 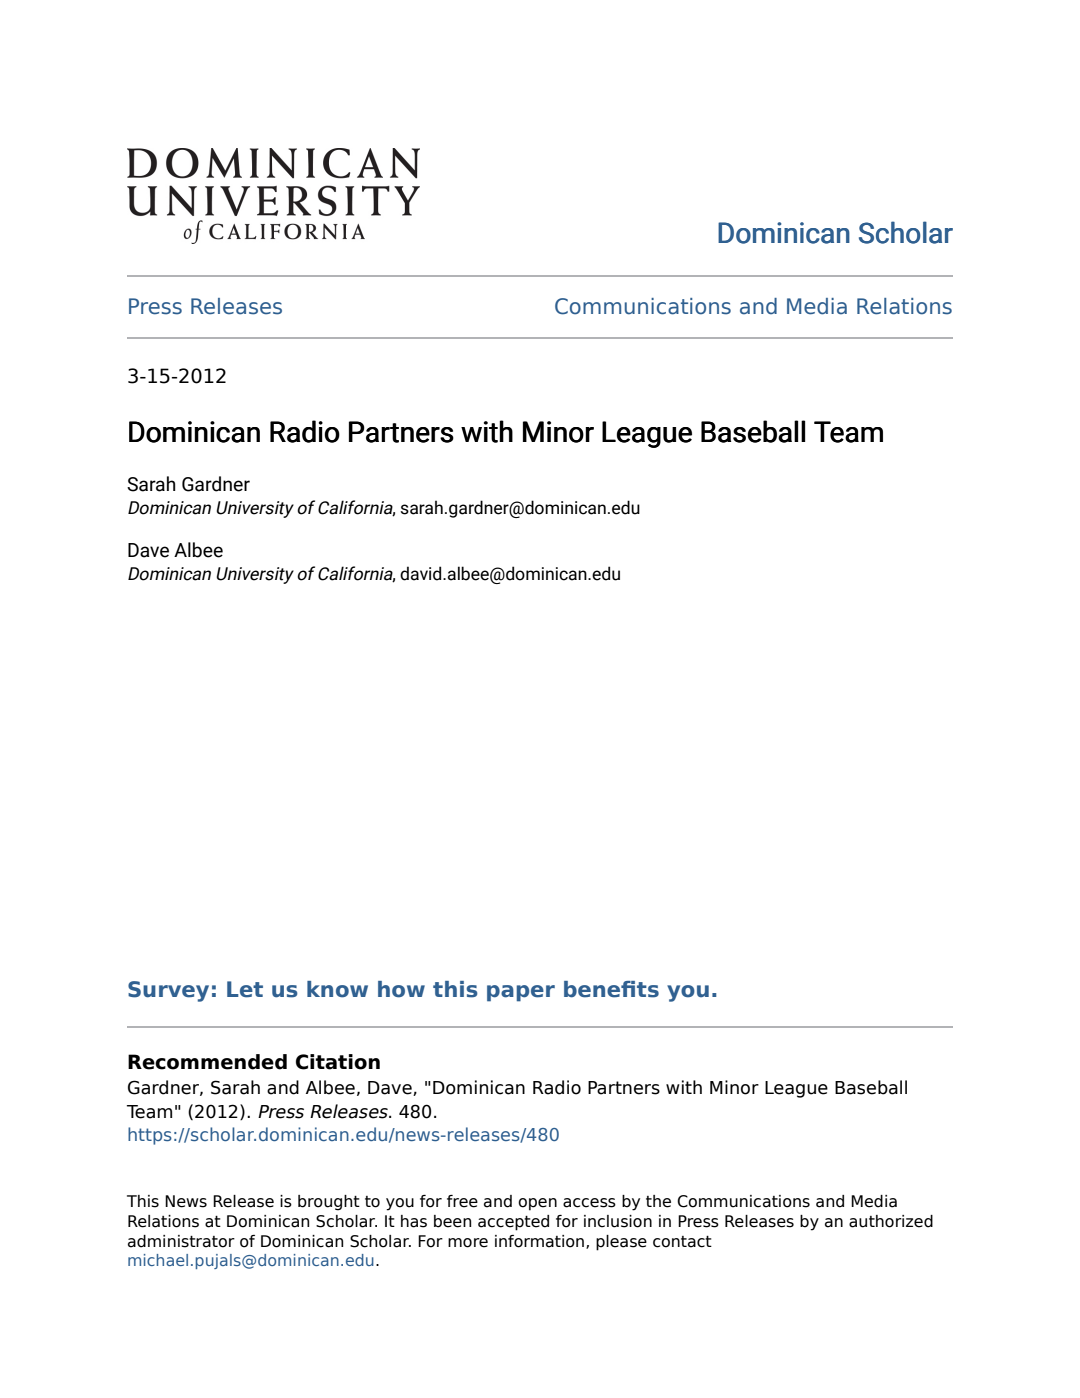 What do you see at coordinates (539, 1241) in the screenshot?
I see `information` at bounding box center [539, 1241].
